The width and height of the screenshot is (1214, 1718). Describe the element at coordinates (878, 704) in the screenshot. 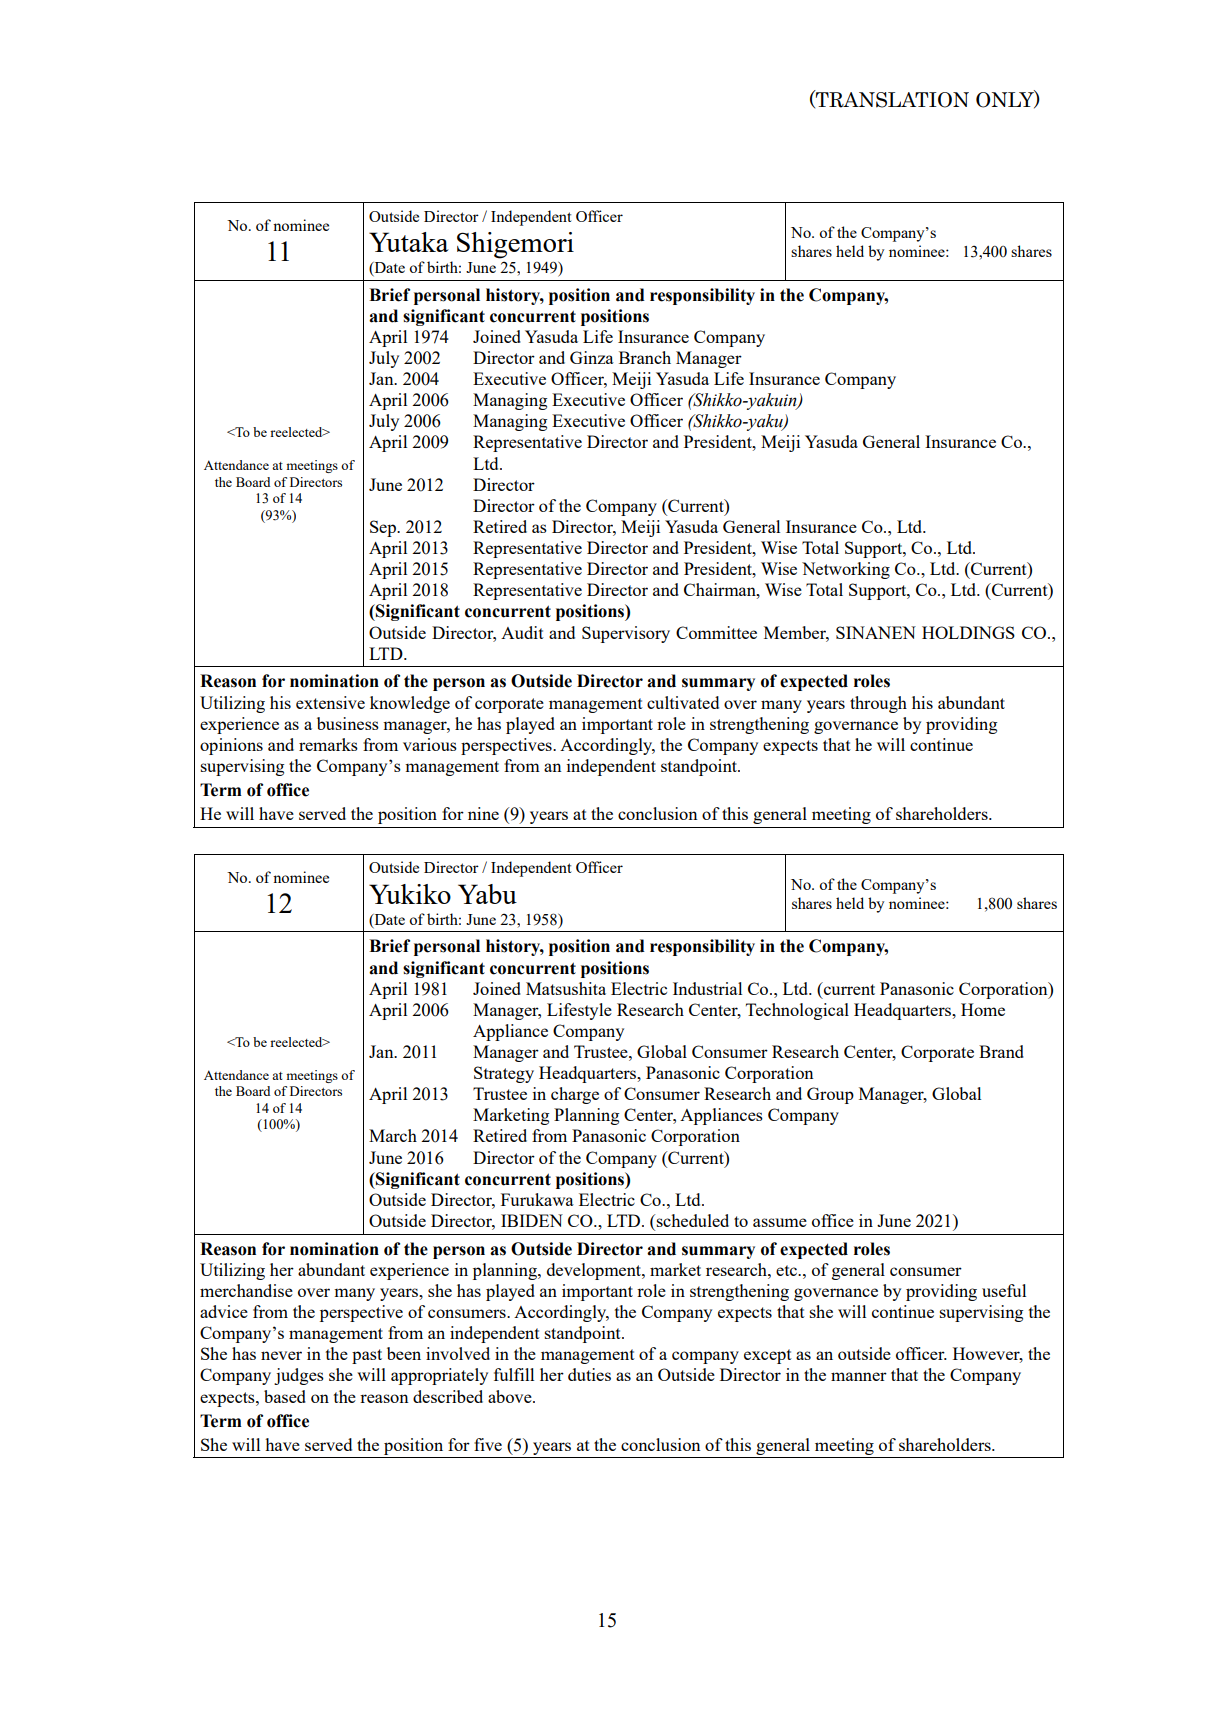

I see `through` at that location.
